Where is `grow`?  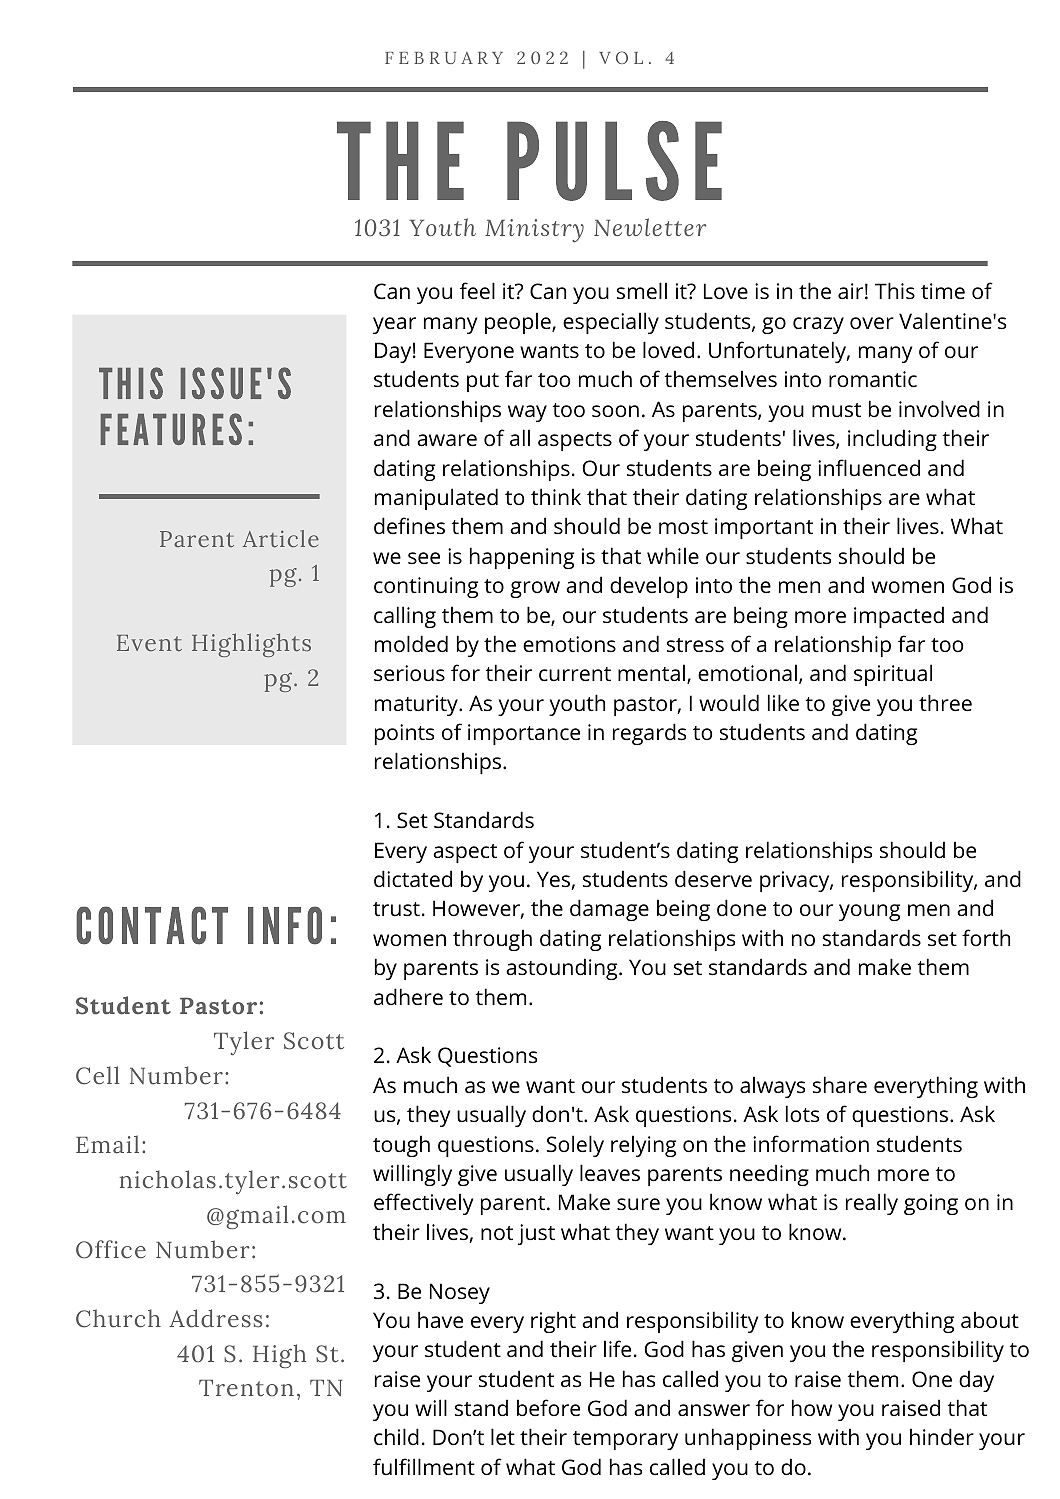 grow is located at coordinates (535, 589).
